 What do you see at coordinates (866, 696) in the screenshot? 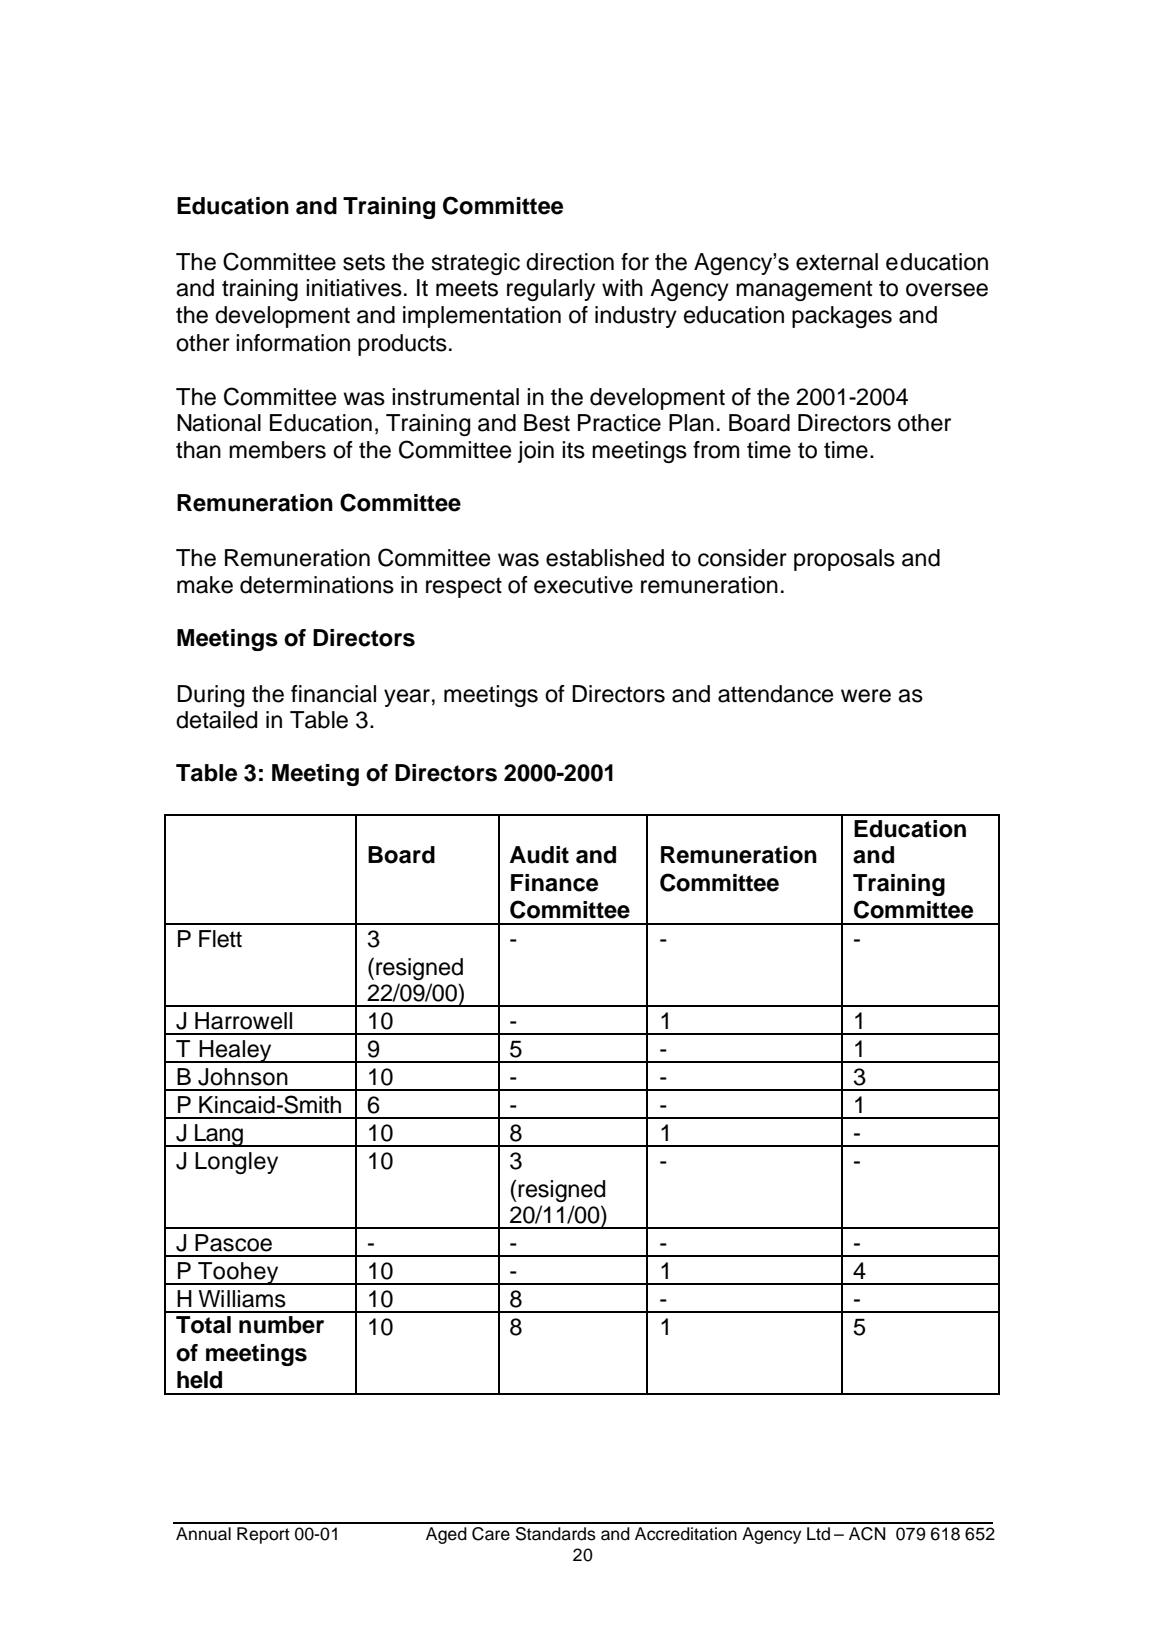
I see `were` at bounding box center [866, 696].
